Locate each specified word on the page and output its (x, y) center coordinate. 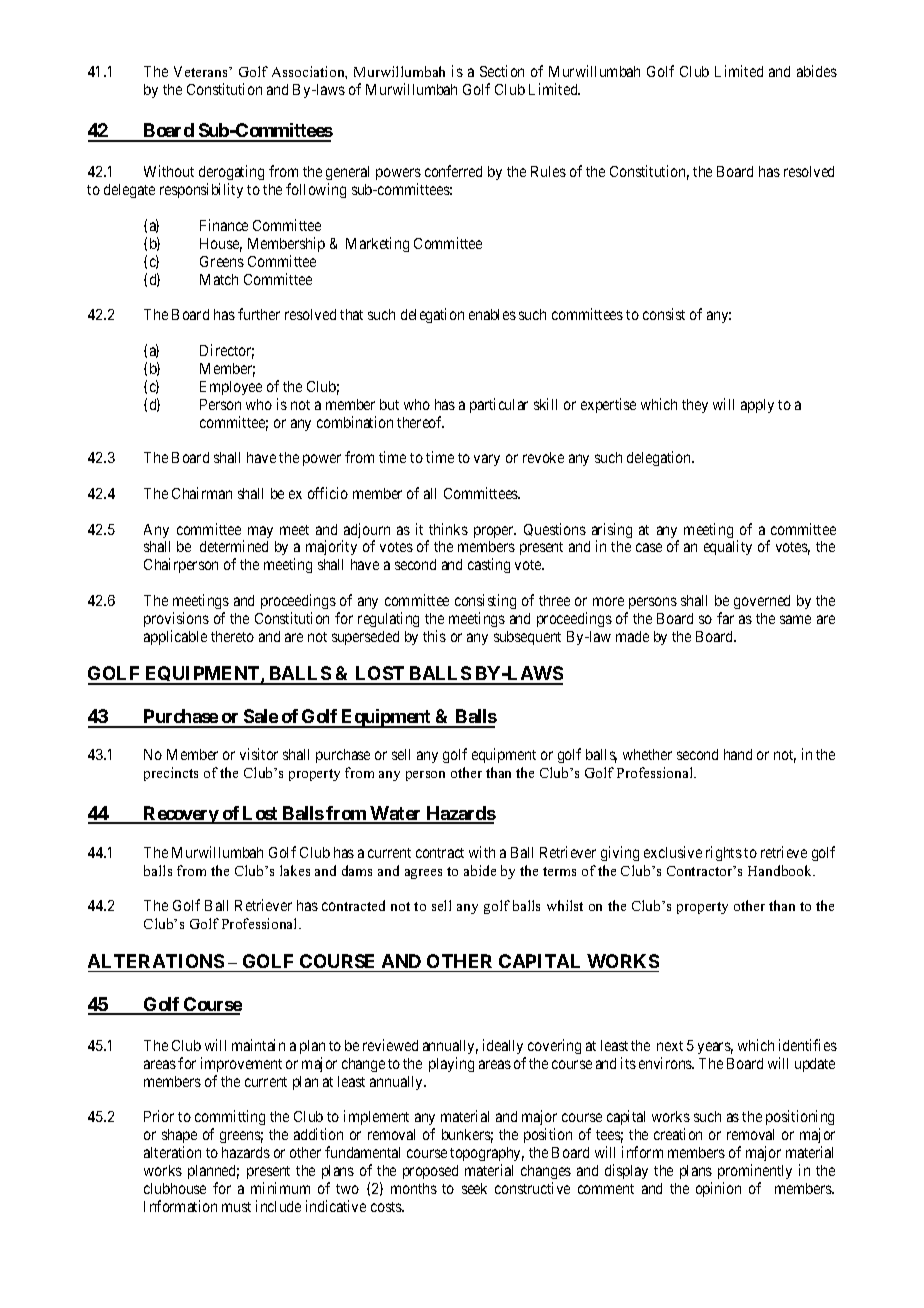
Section (502, 71)
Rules (548, 171)
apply (757, 406)
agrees (423, 874)
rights (724, 853)
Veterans (202, 71)
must (236, 1207)
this (434, 636)
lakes (295, 870)
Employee (231, 388)
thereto (232, 636)
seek (474, 1188)
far (725, 618)
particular (499, 405)
